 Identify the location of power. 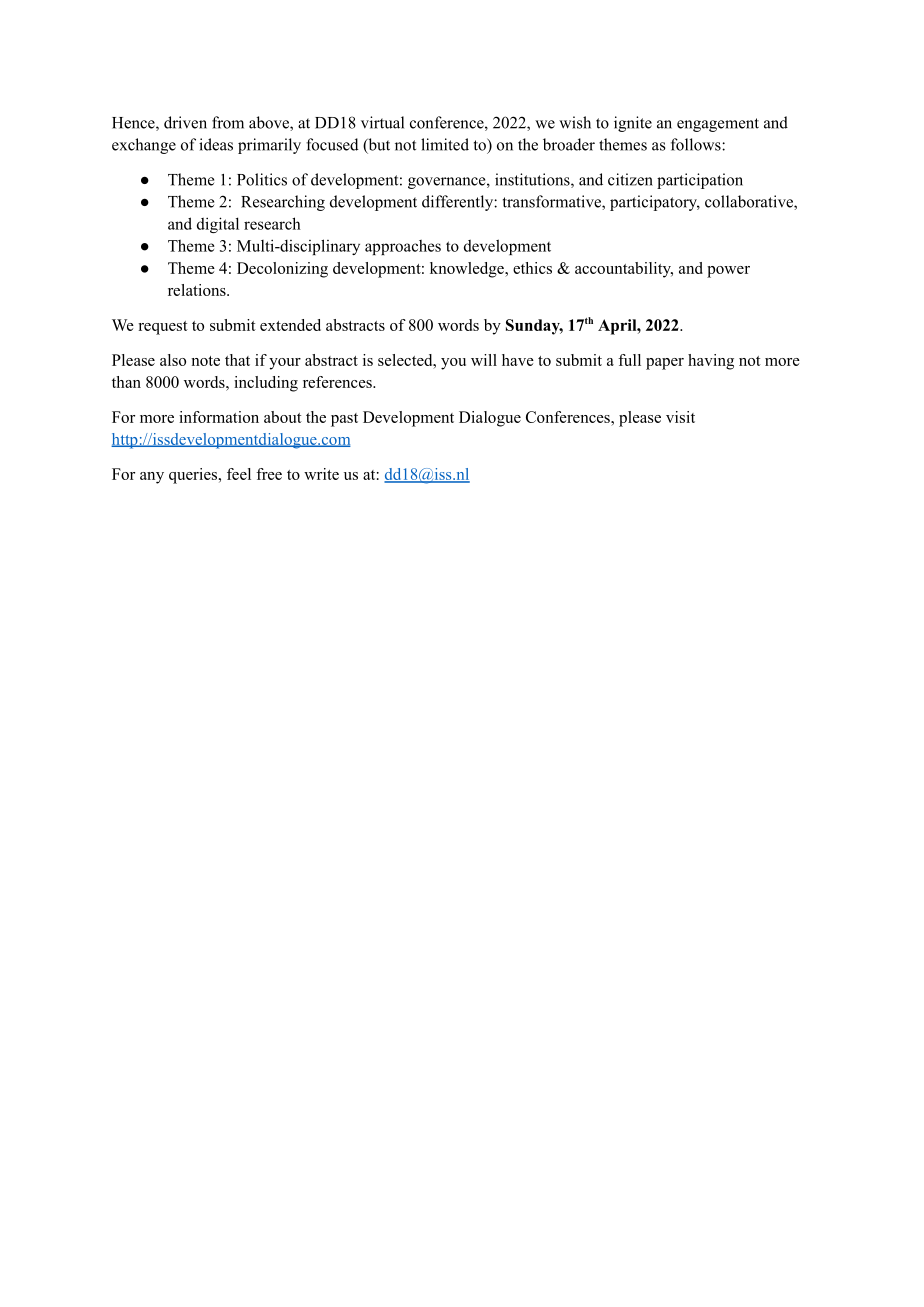
(728, 272).
